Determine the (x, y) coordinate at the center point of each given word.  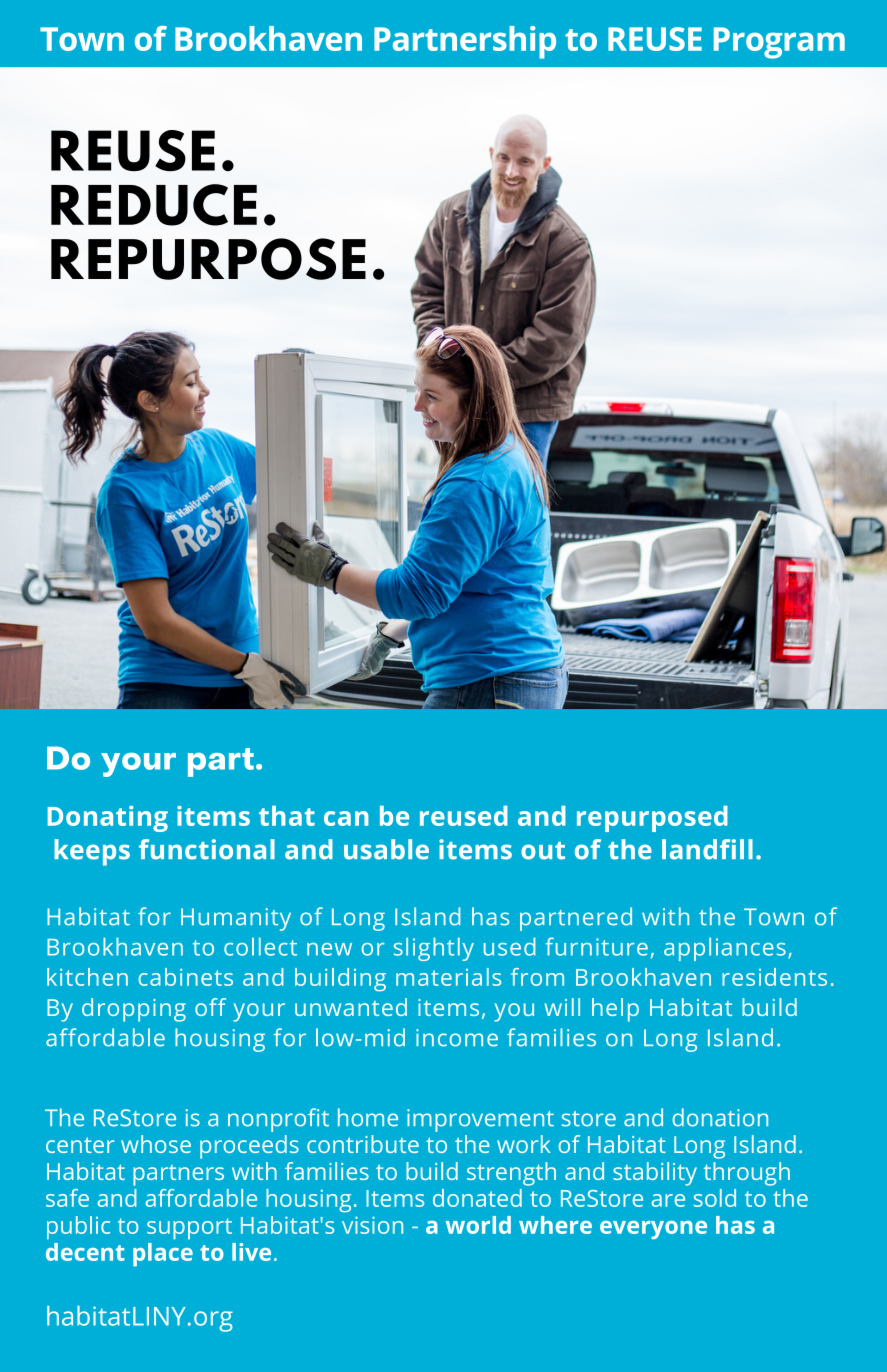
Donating (108, 819)
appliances (725, 949)
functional (207, 849)
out (543, 851)
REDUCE (154, 205)
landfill (707, 849)
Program (779, 43)
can (346, 818)
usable (386, 849)
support (189, 1229)
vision (372, 1225)
